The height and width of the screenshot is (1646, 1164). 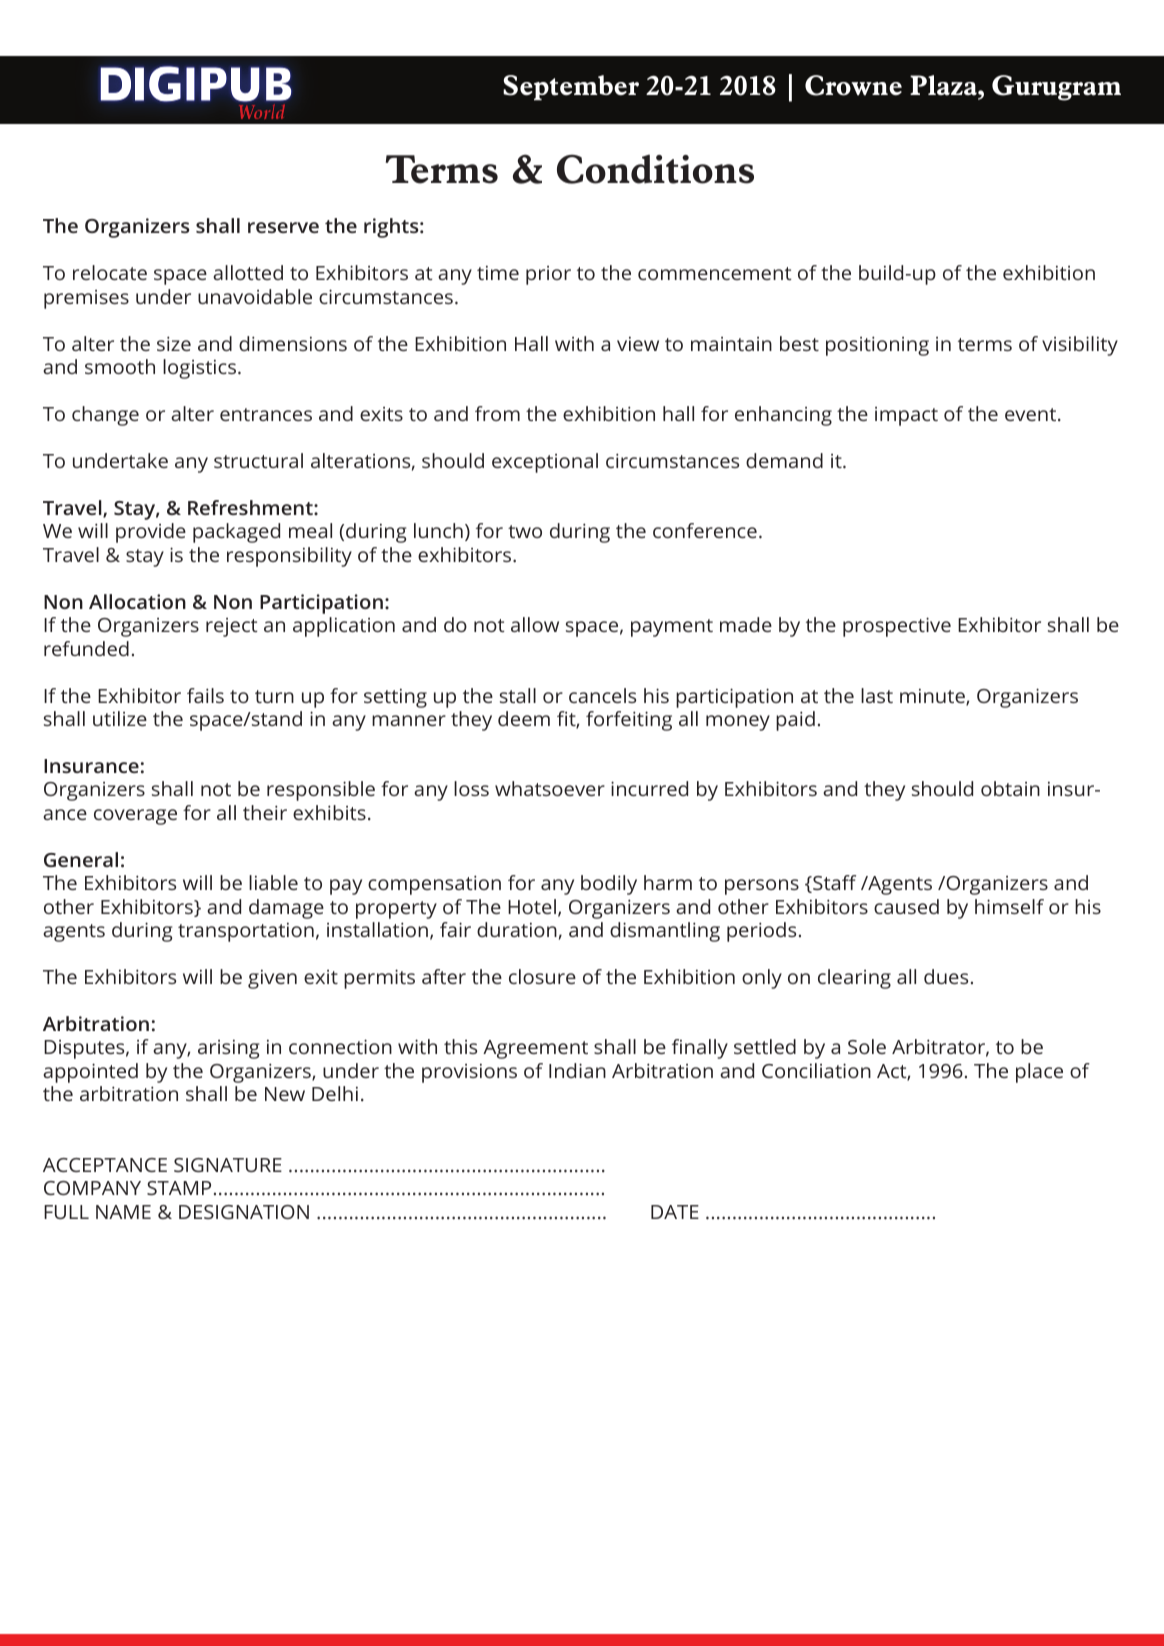 What do you see at coordinates (897, 627) in the screenshot?
I see `prospective` at bounding box center [897, 627].
